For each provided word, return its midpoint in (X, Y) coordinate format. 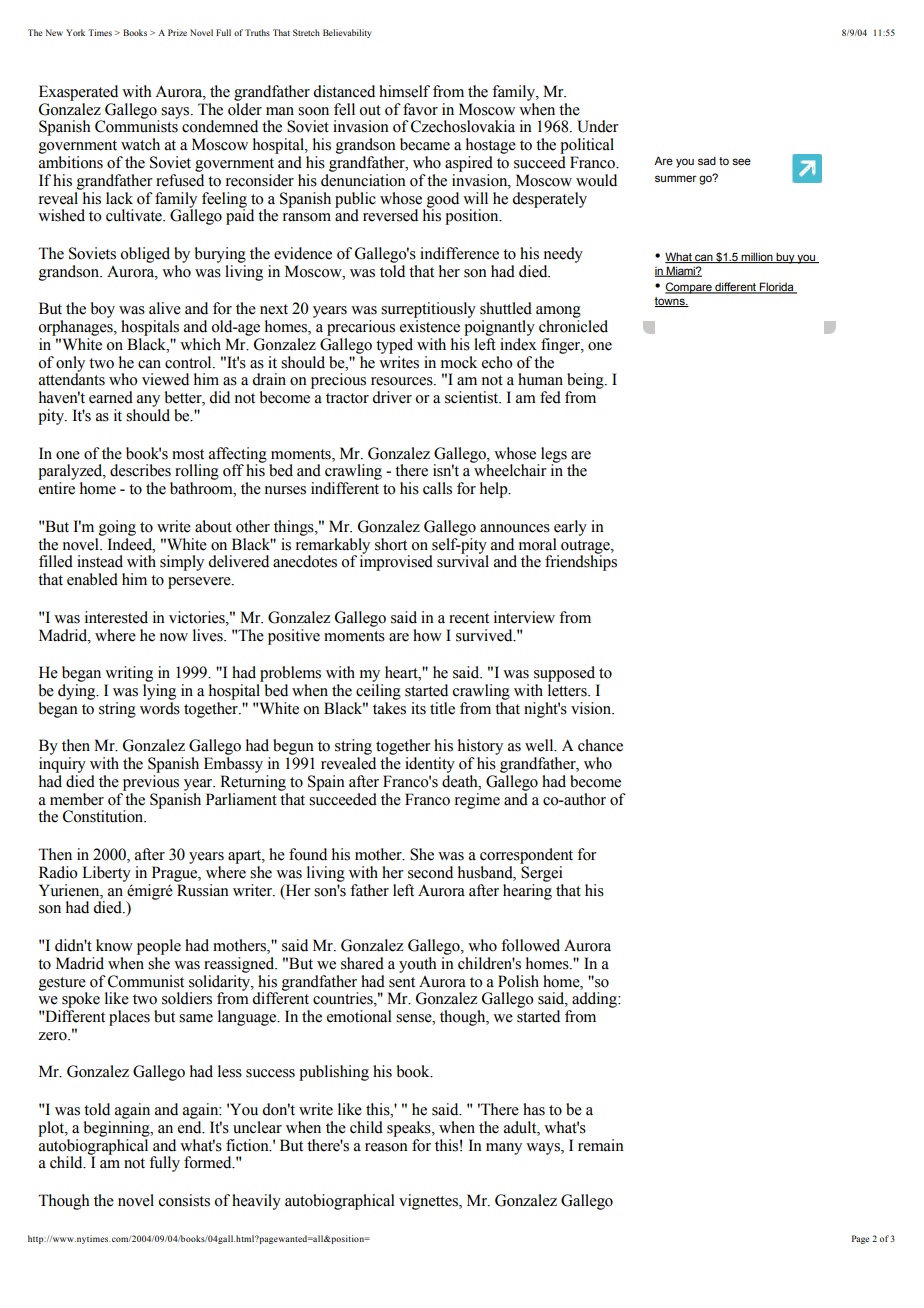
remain (601, 1145)
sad (707, 160)
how (427, 635)
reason (386, 1147)
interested (116, 617)
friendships (581, 562)
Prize (177, 32)
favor (420, 109)
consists (184, 1200)
